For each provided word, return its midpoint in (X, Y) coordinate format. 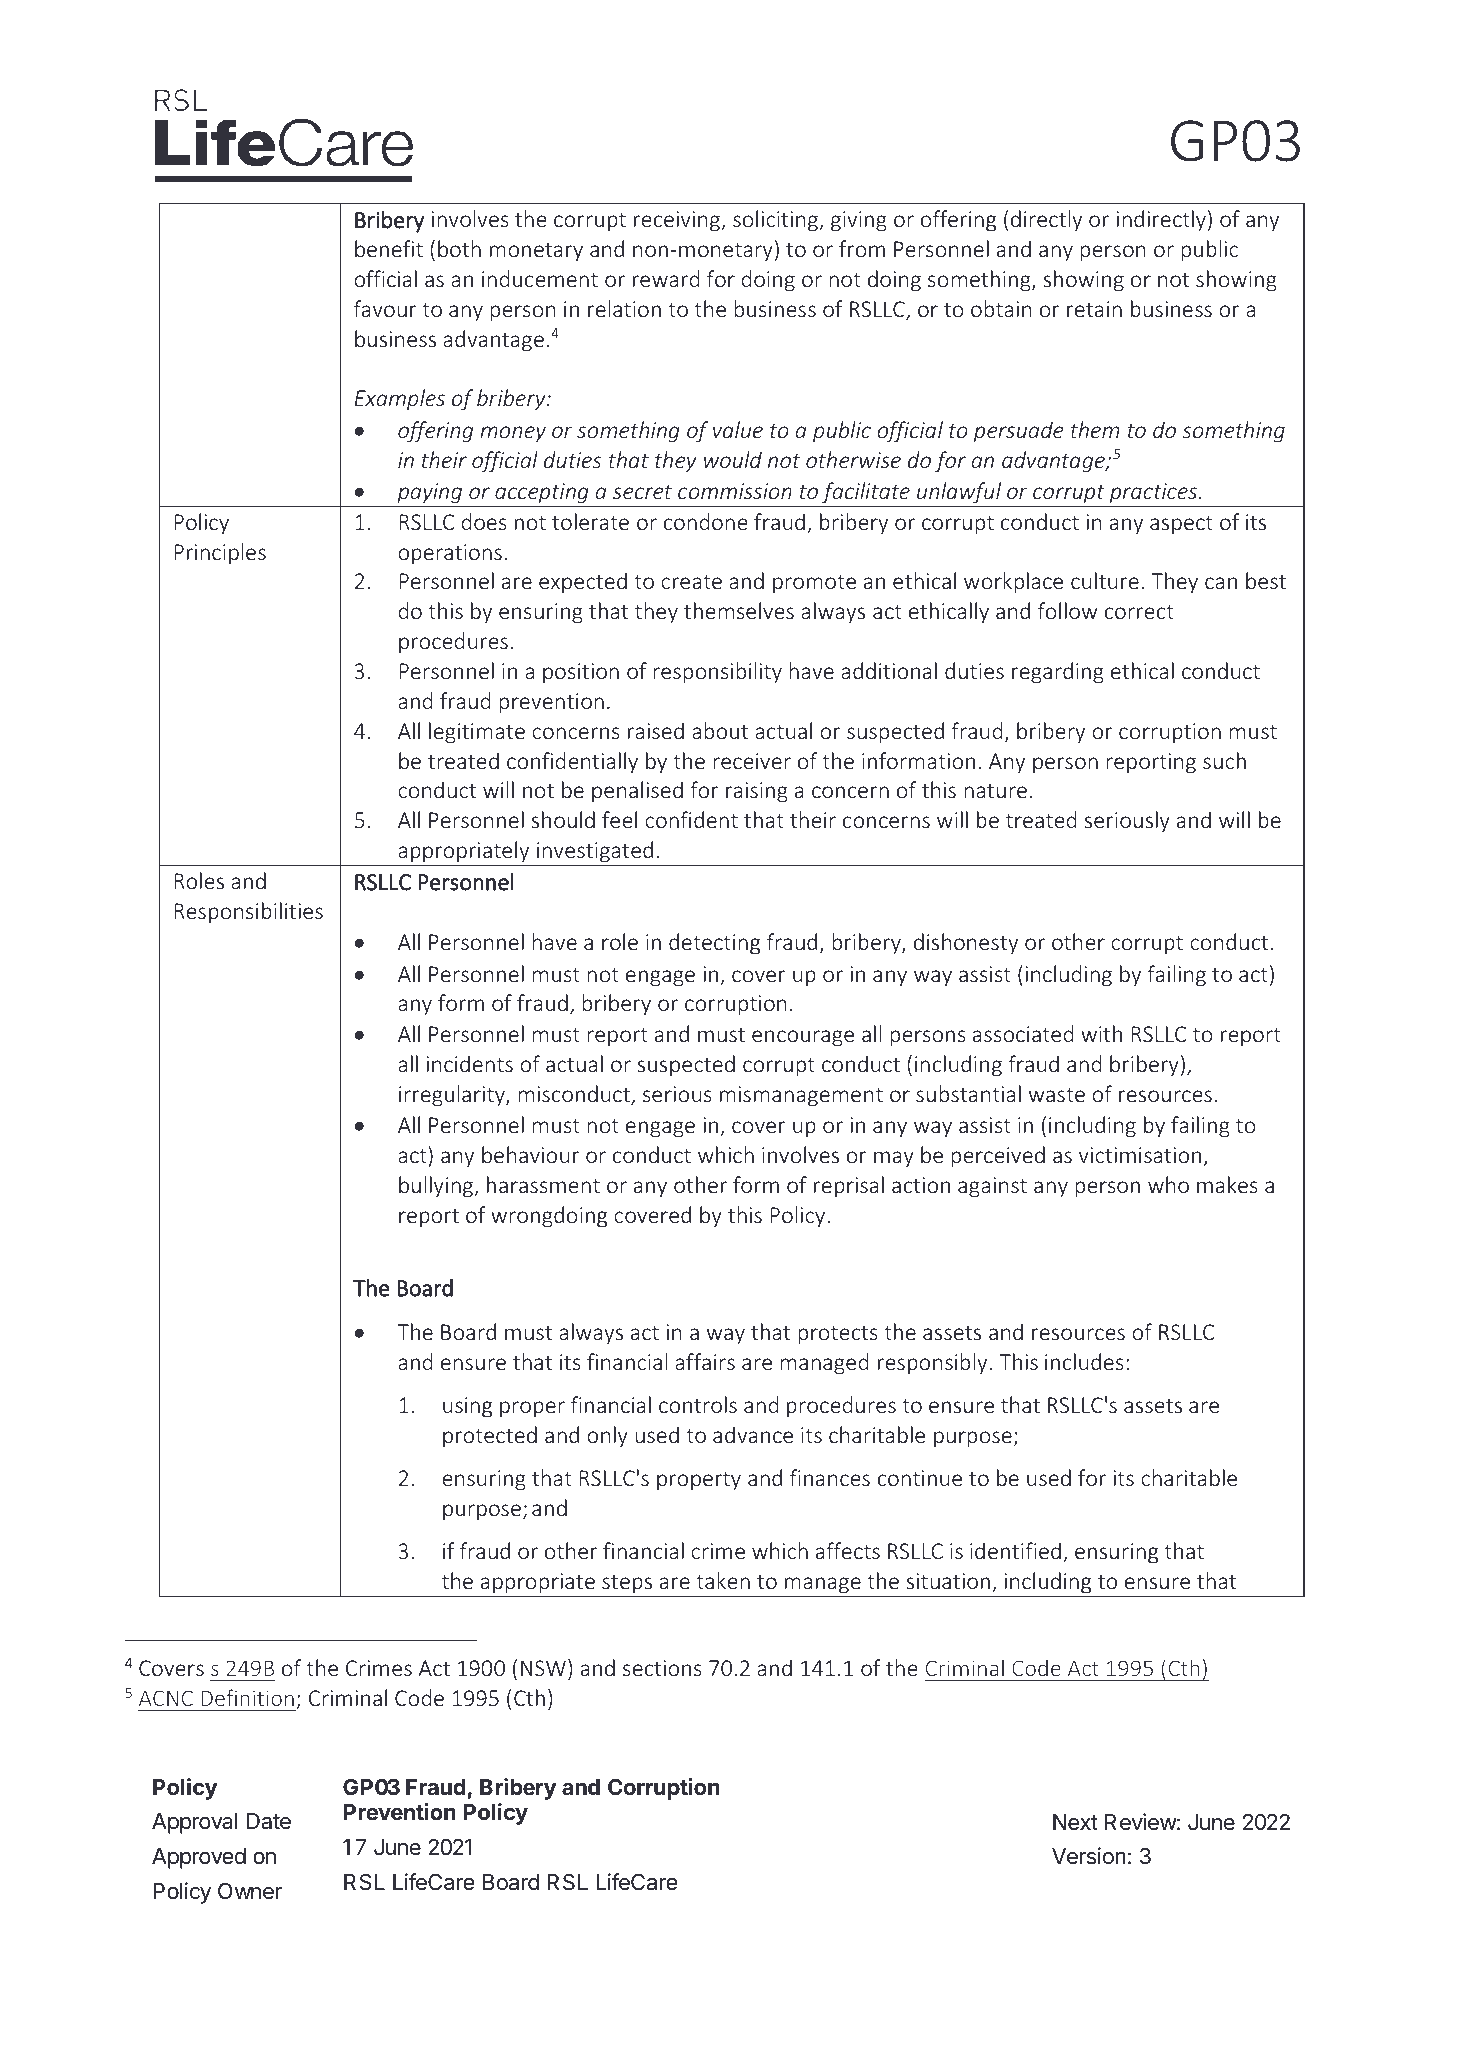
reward (666, 278)
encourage (803, 1038)
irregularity (453, 1096)
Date (269, 1821)
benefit (389, 248)
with (1101, 1033)
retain (1094, 309)
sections (662, 1668)
